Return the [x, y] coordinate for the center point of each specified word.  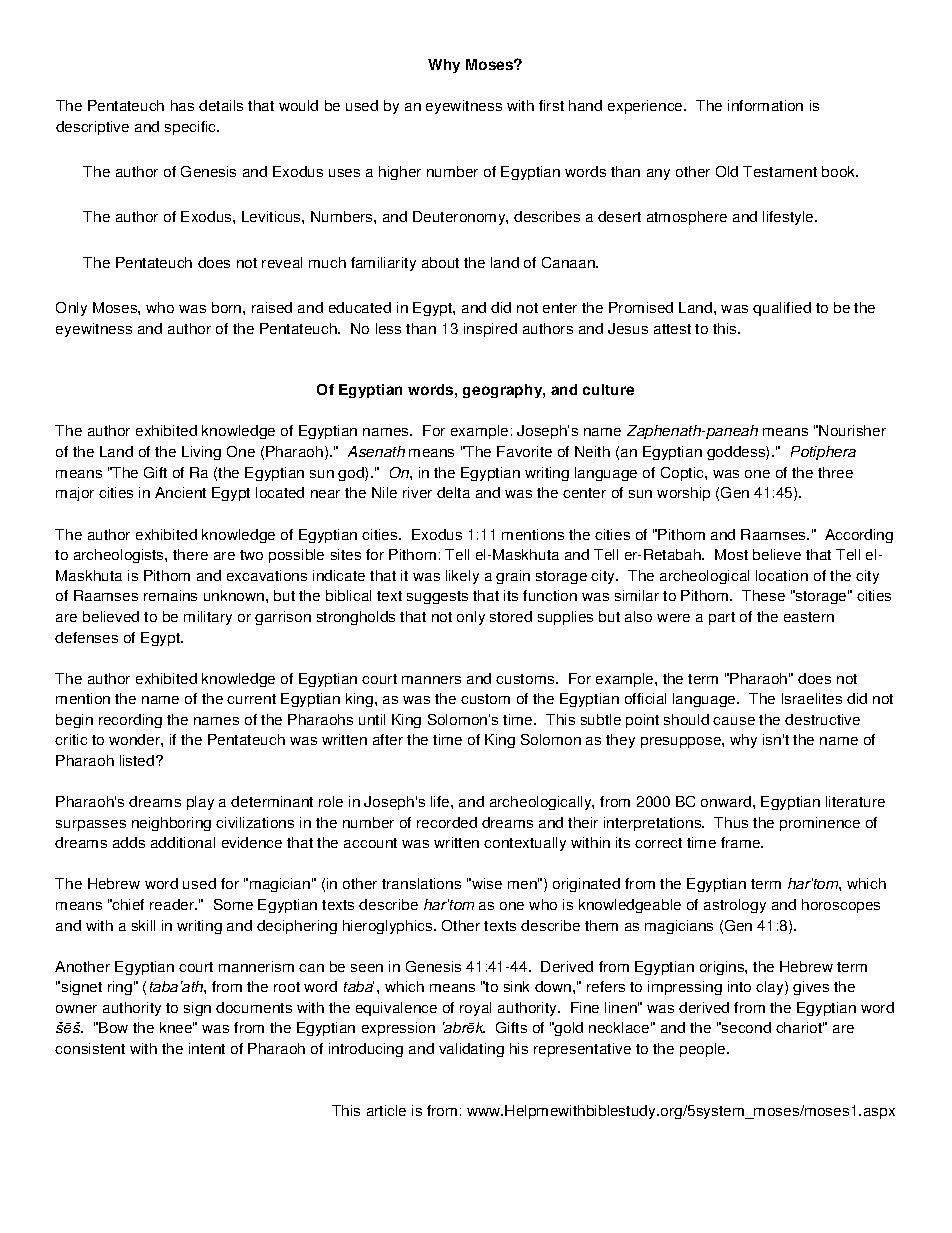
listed [138, 760]
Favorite [524, 451]
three [835, 472]
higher [400, 173]
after [388, 739]
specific [192, 128]
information [765, 105]
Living [201, 453]
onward [726, 801]
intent [207, 1048]
